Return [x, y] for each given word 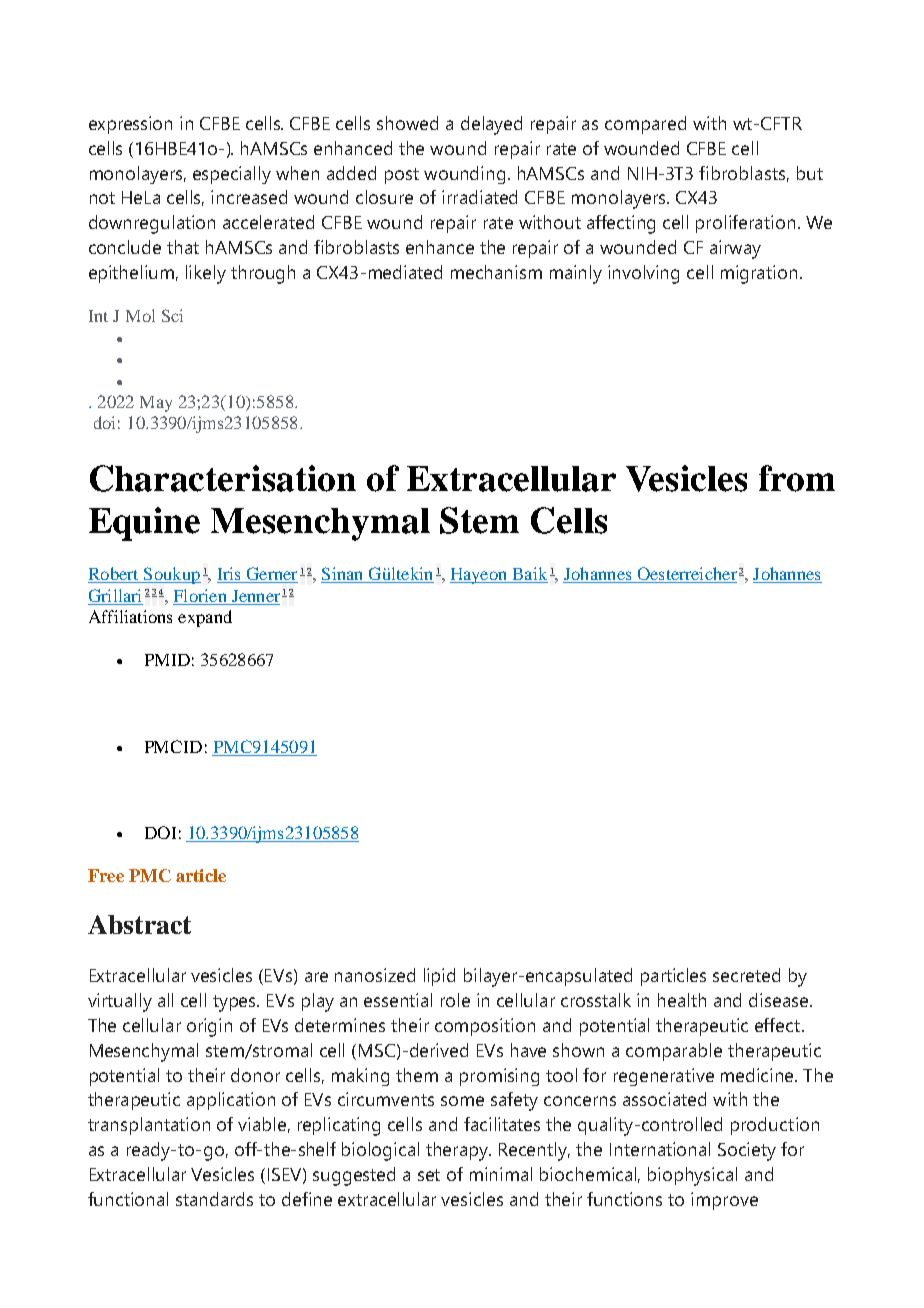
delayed [491, 125]
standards [214, 1199]
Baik [529, 575]
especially [232, 175]
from [797, 478]
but [810, 173]
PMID [167, 660]
